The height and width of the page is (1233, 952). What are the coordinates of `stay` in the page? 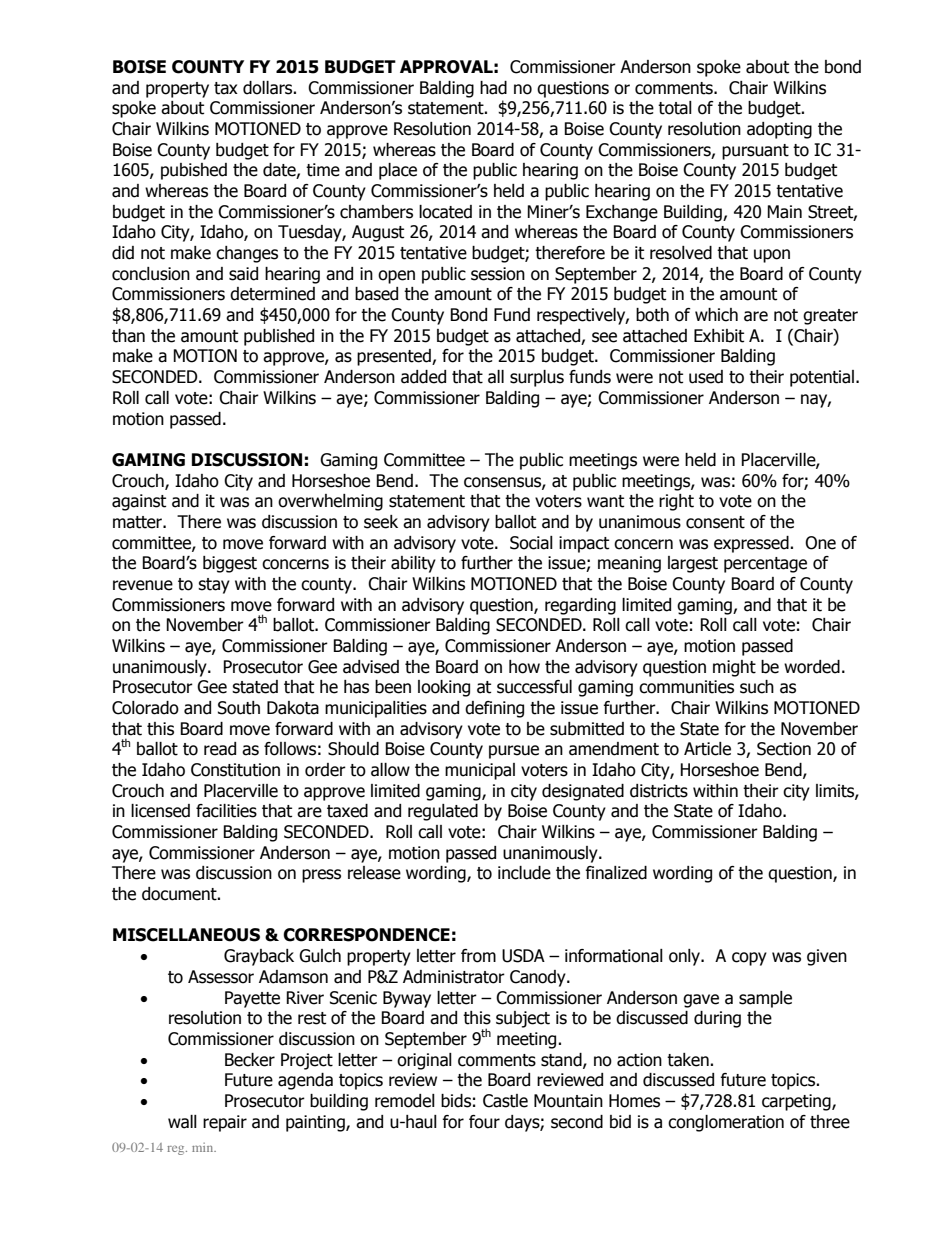 It's located at (214, 586).
